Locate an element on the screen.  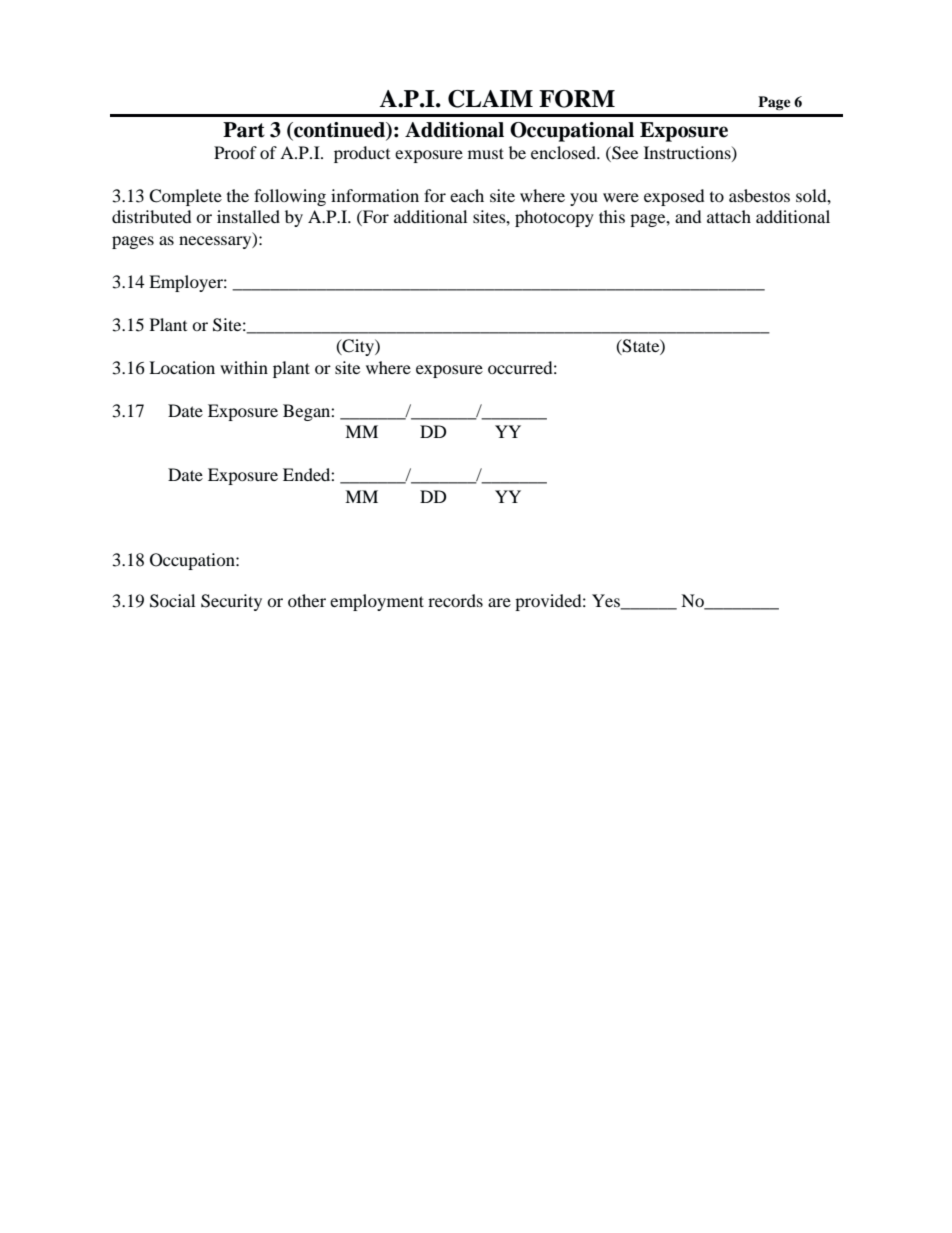
Security is located at coordinates (231, 602).
